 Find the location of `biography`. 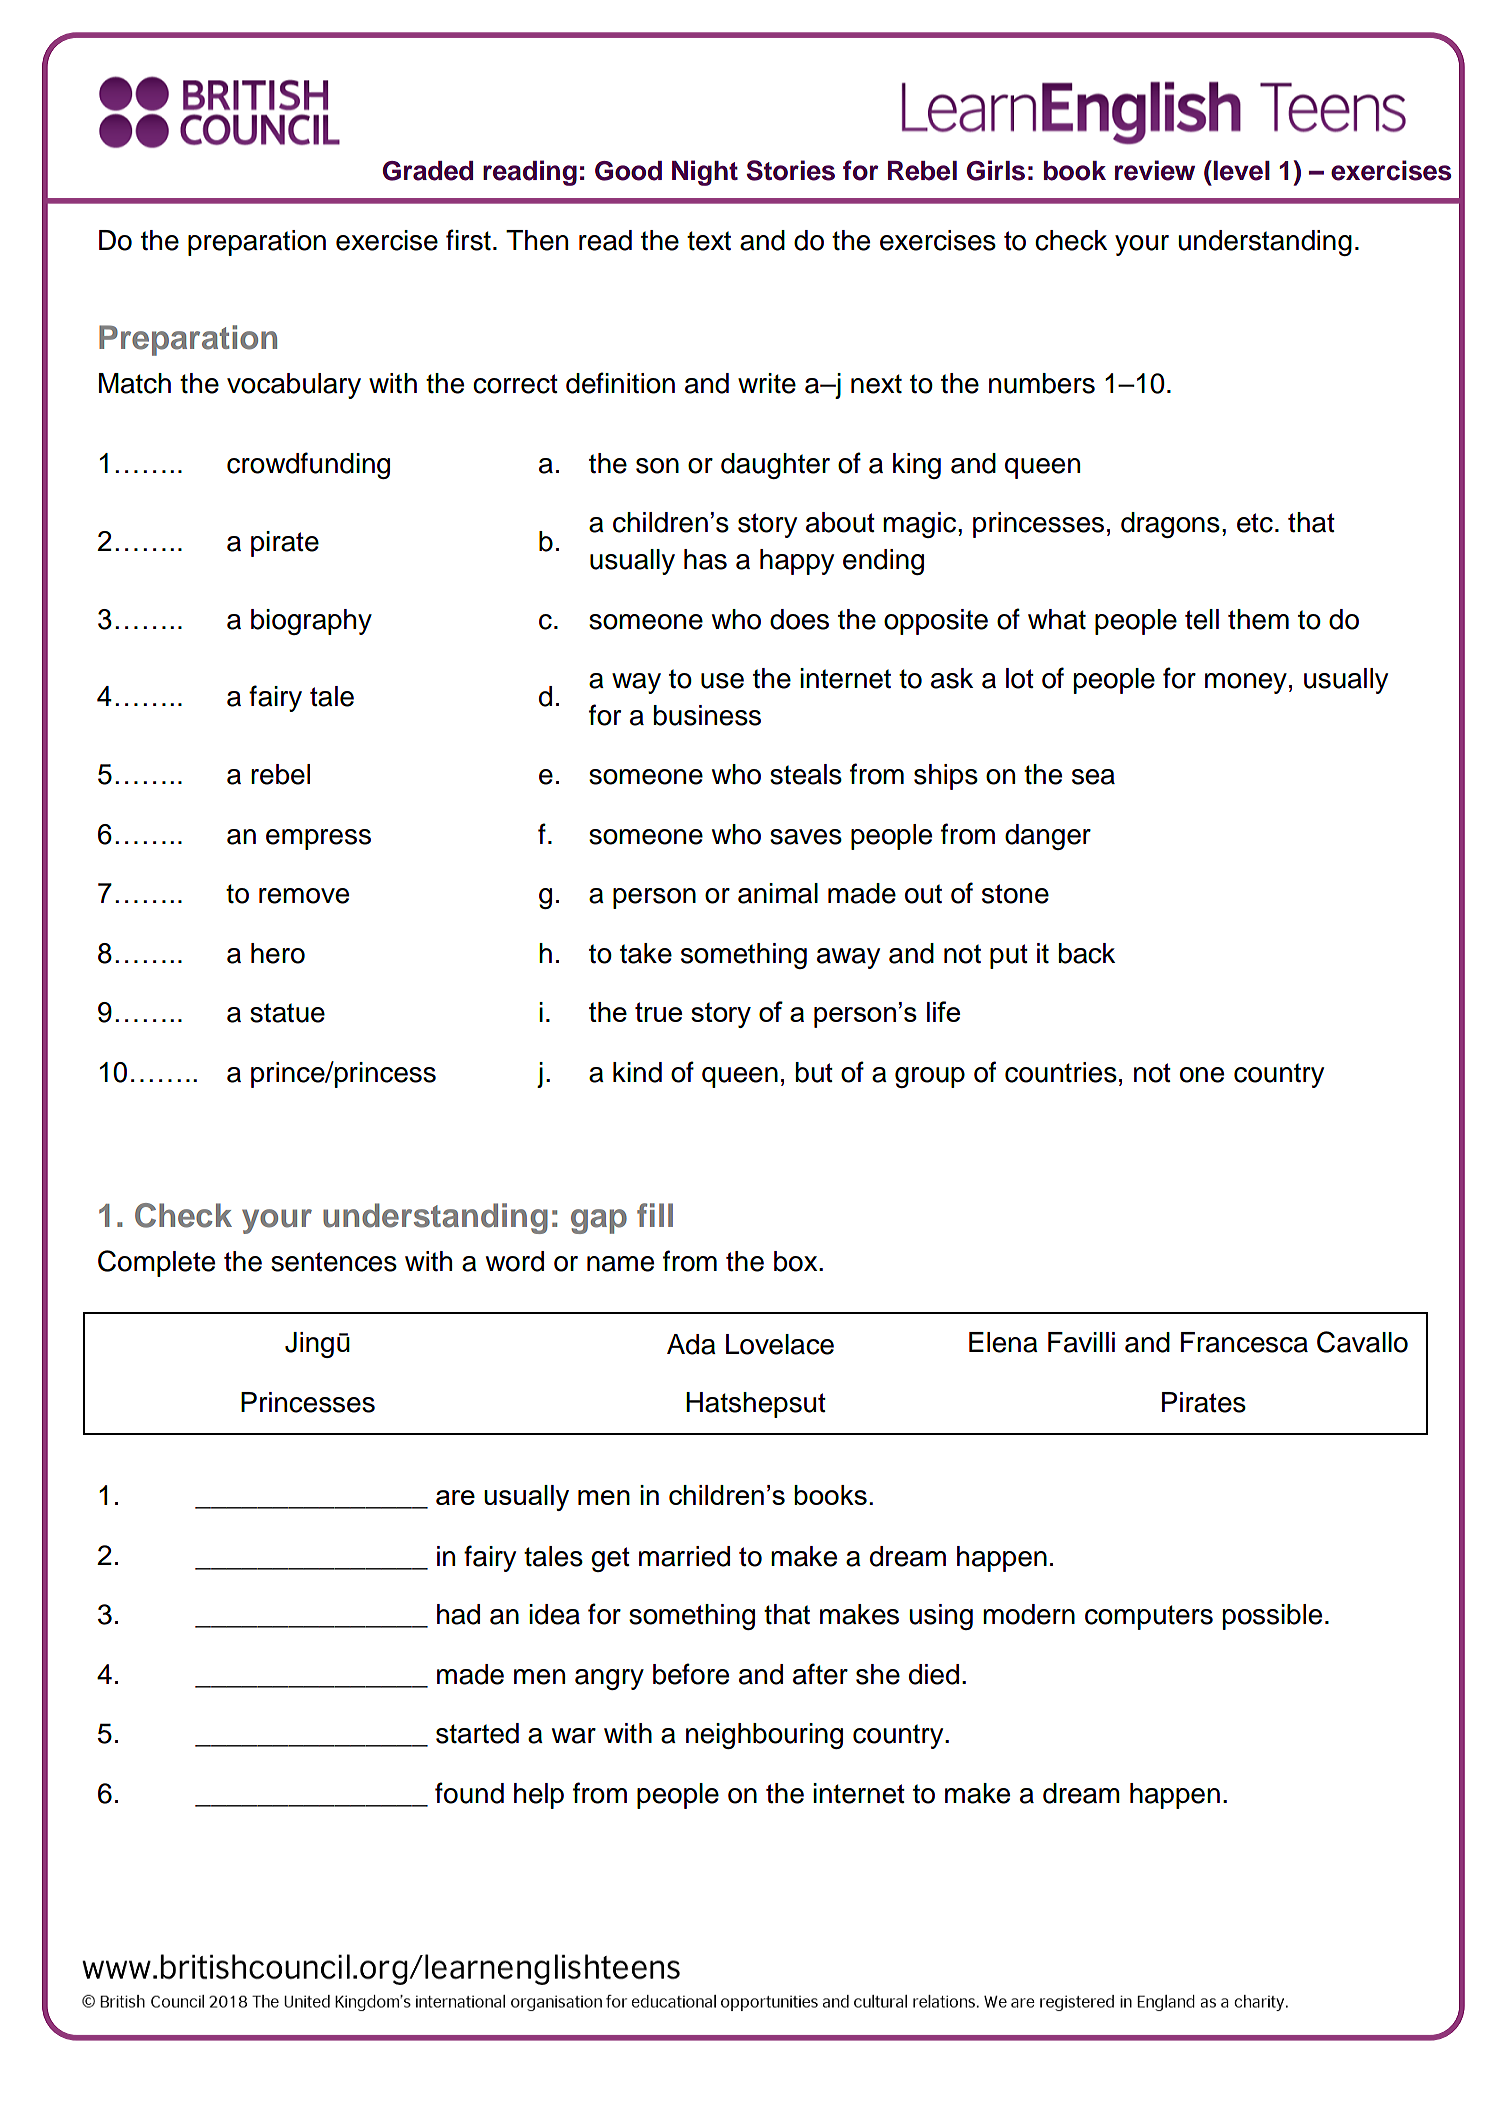

biography is located at coordinates (311, 622).
